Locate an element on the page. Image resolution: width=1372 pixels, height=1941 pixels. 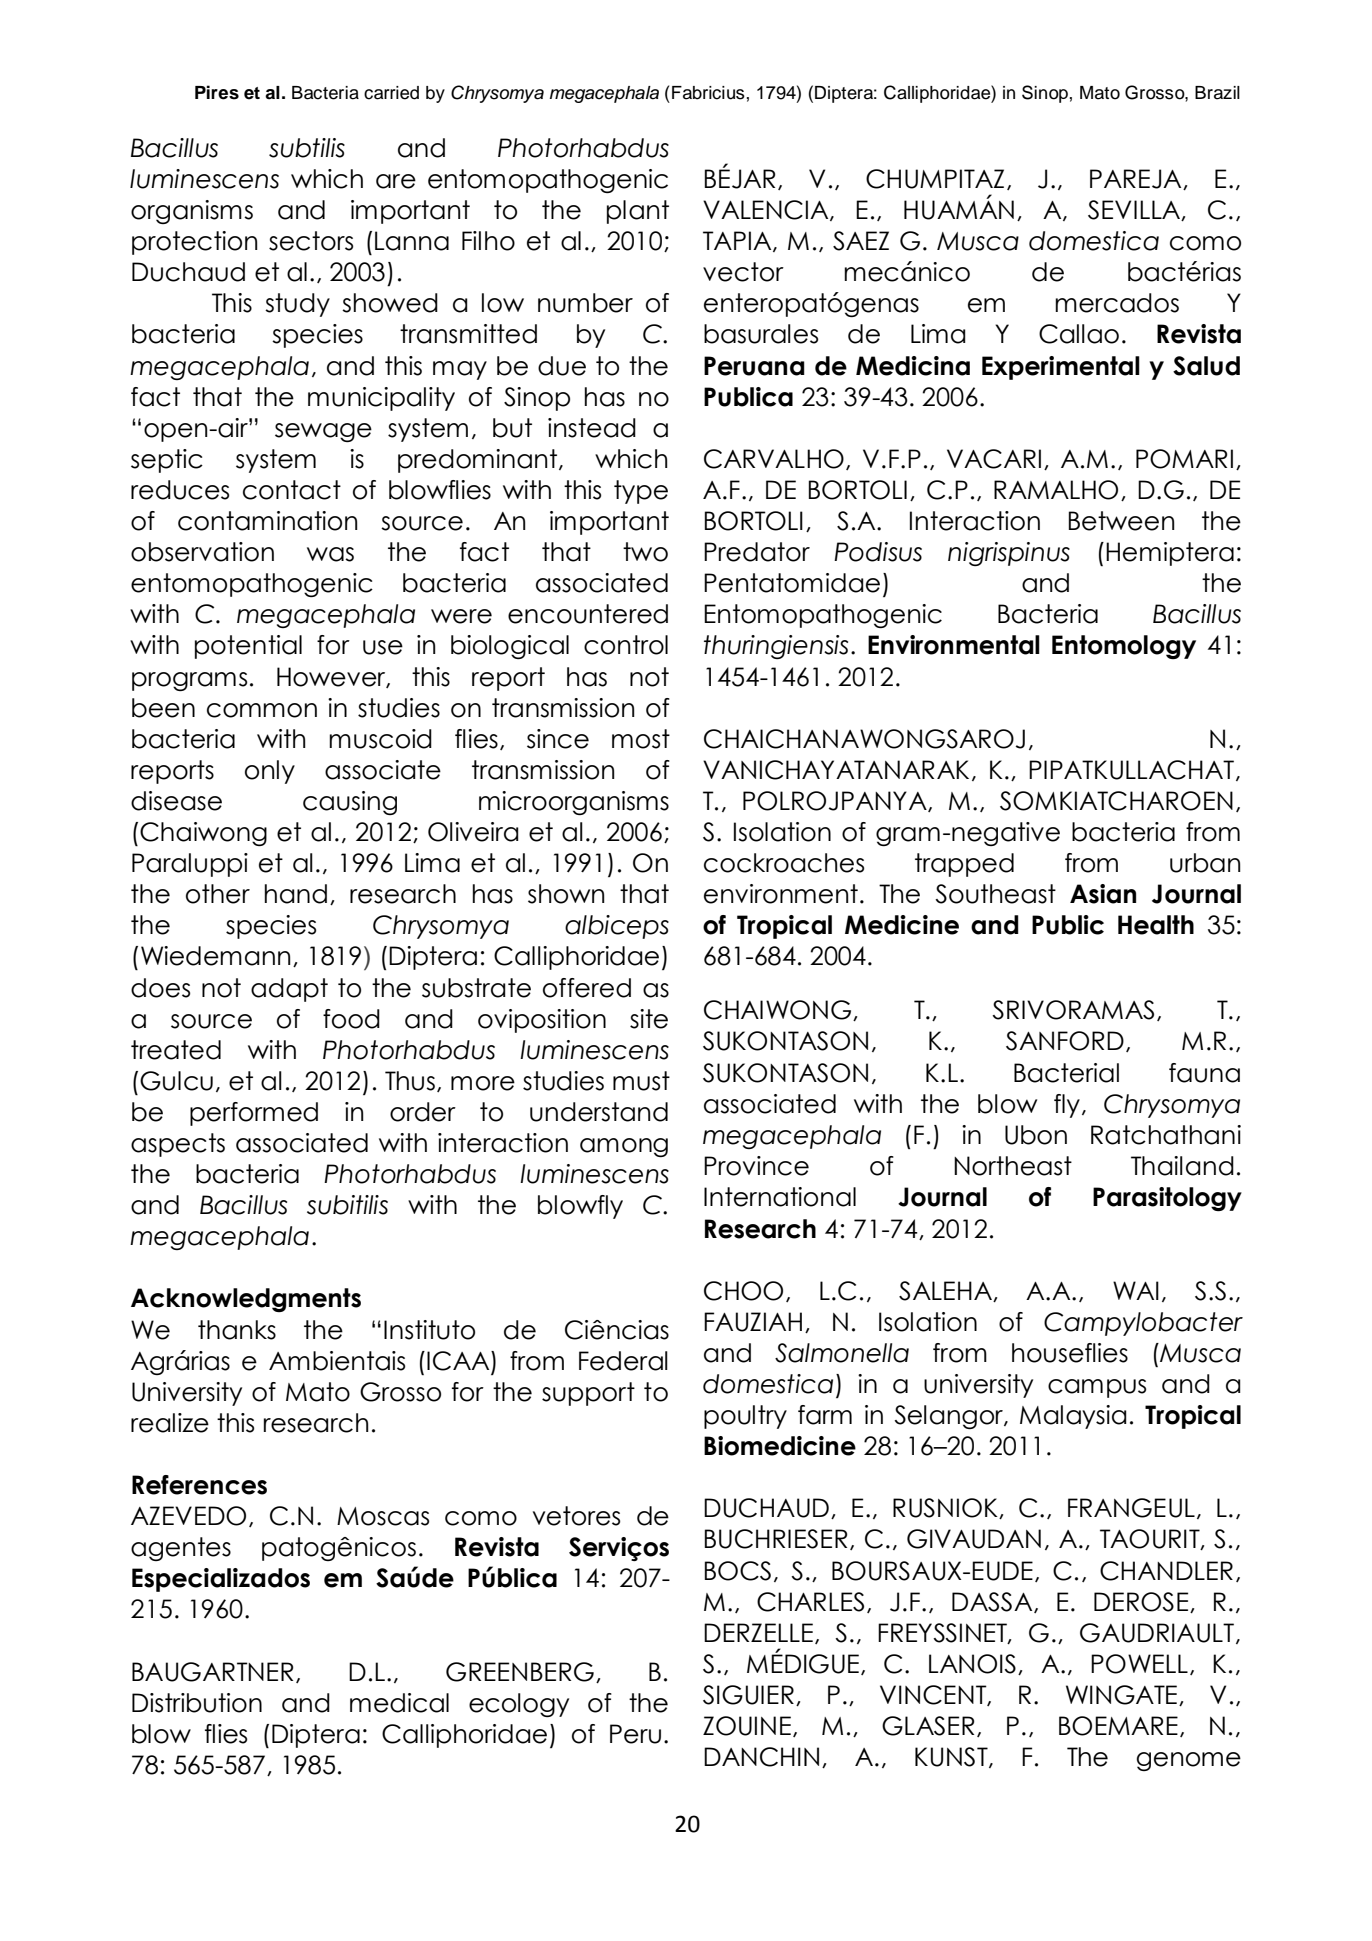
SEVILLA is located at coordinates (1135, 210).
